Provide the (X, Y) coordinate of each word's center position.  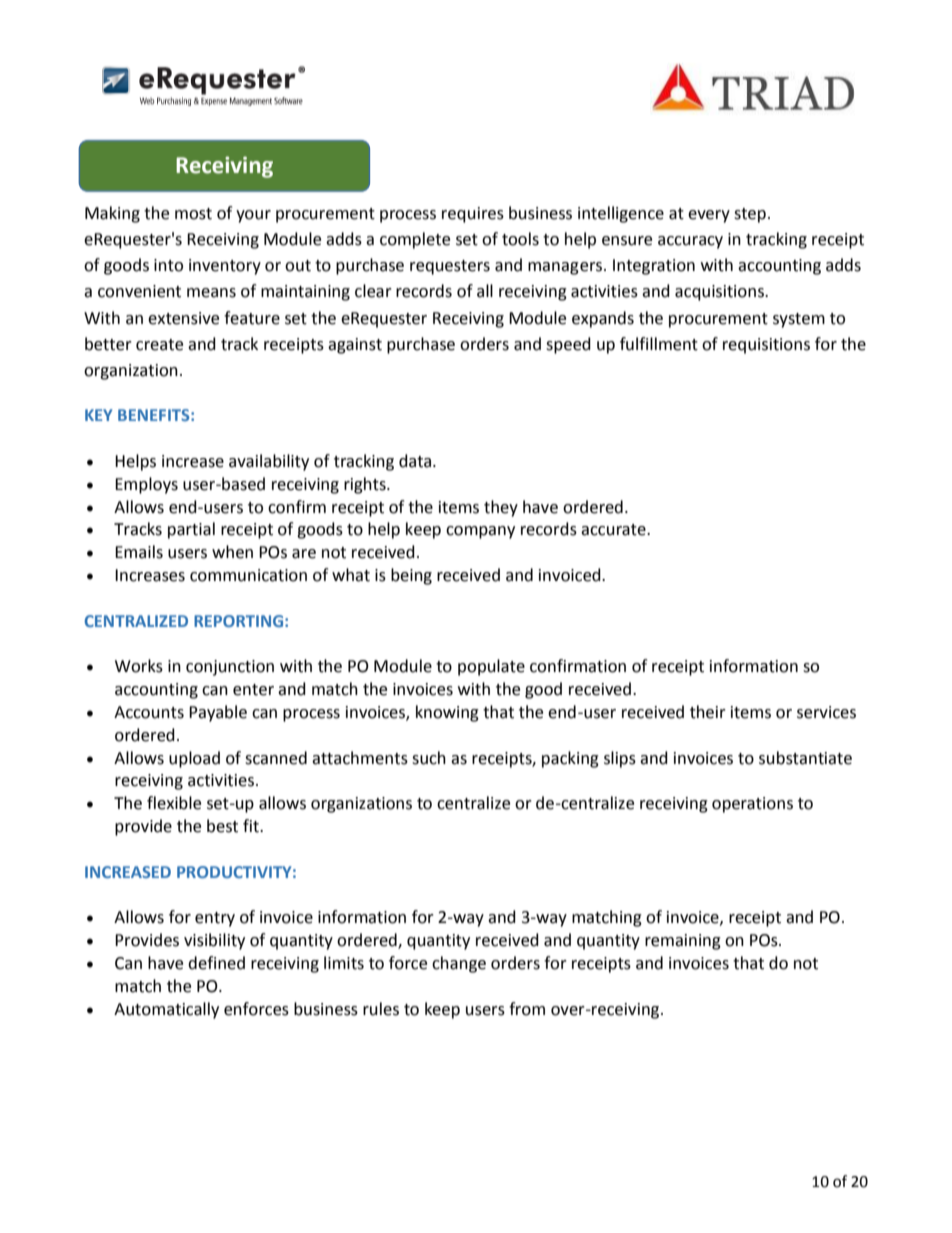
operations (752, 805)
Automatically (166, 1010)
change (459, 964)
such (429, 758)
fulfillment (659, 344)
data (416, 461)
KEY (98, 415)
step (750, 215)
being (411, 576)
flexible (174, 803)
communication (248, 575)
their (708, 712)
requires (473, 215)
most (193, 214)
